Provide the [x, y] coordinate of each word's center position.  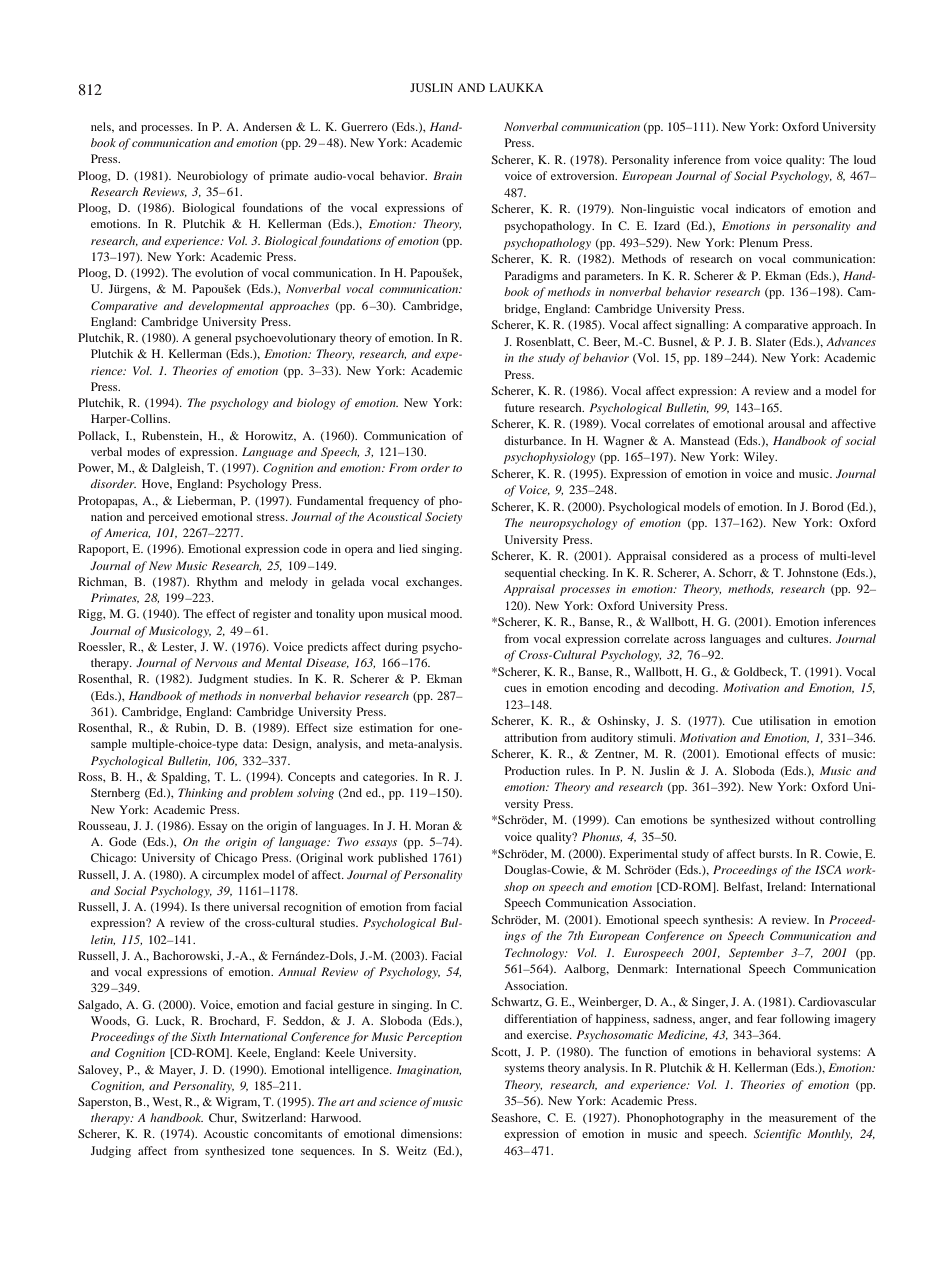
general [213, 339]
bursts [775, 853]
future [519, 407]
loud [865, 159]
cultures [809, 638]
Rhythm [217, 583]
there [216, 906]
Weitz [411, 1150]
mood [446, 613]
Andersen [267, 126]
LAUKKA [516, 87]
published [403, 859]
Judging [111, 1152]
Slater [771, 341]
